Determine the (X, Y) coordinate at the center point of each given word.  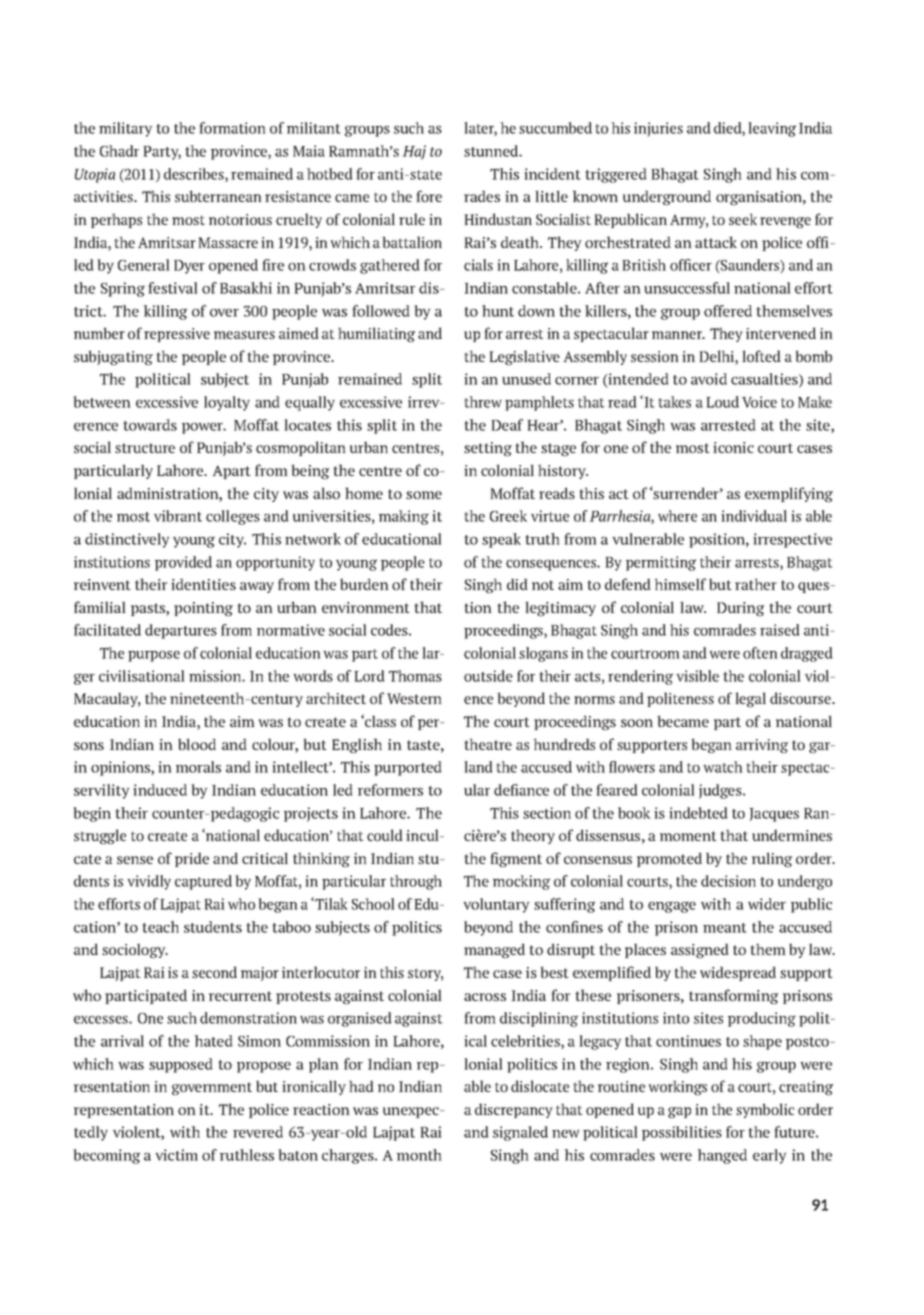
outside (488, 676)
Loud (722, 402)
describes (195, 175)
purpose (154, 656)
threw (483, 402)
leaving (772, 129)
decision (728, 881)
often (760, 653)
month (419, 1155)
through (416, 882)
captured (203, 882)
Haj (414, 152)
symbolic (765, 1110)
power (204, 428)
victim (176, 1155)
